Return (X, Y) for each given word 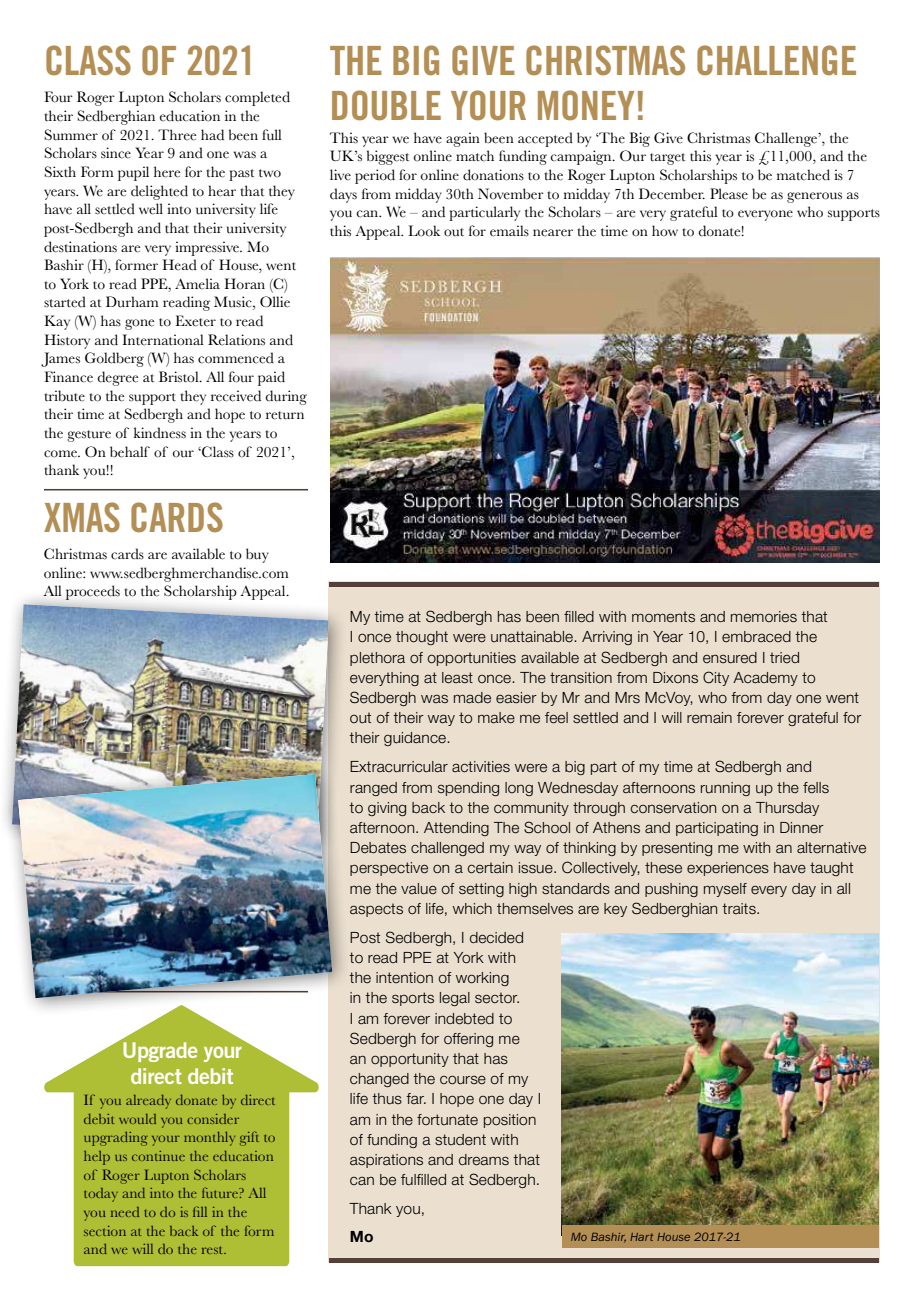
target (668, 159)
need (125, 1212)
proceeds (93, 592)
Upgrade (160, 1052)
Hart (641, 1237)
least (457, 678)
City (716, 678)
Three (177, 135)
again (463, 139)
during (286, 397)
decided (496, 938)
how (665, 231)
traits (740, 909)
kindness (159, 433)
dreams (484, 1160)
